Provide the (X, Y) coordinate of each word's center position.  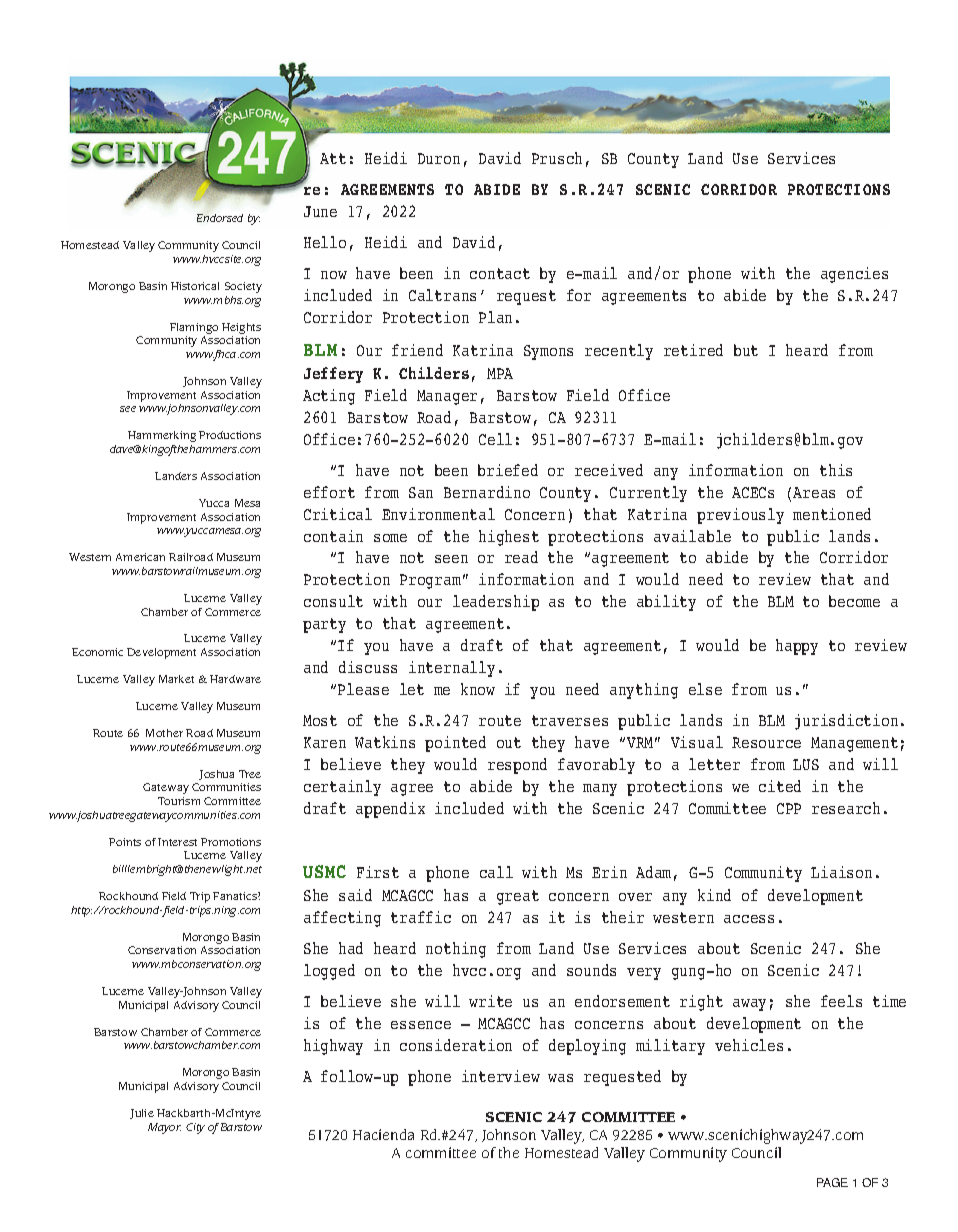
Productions (230, 435)
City (195, 1128)
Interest (177, 842)
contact (500, 273)
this (836, 470)
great (518, 897)
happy (797, 647)
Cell (495, 439)
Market (176, 679)
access (749, 919)
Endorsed (220, 218)
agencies (854, 275)
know (478, 689)
